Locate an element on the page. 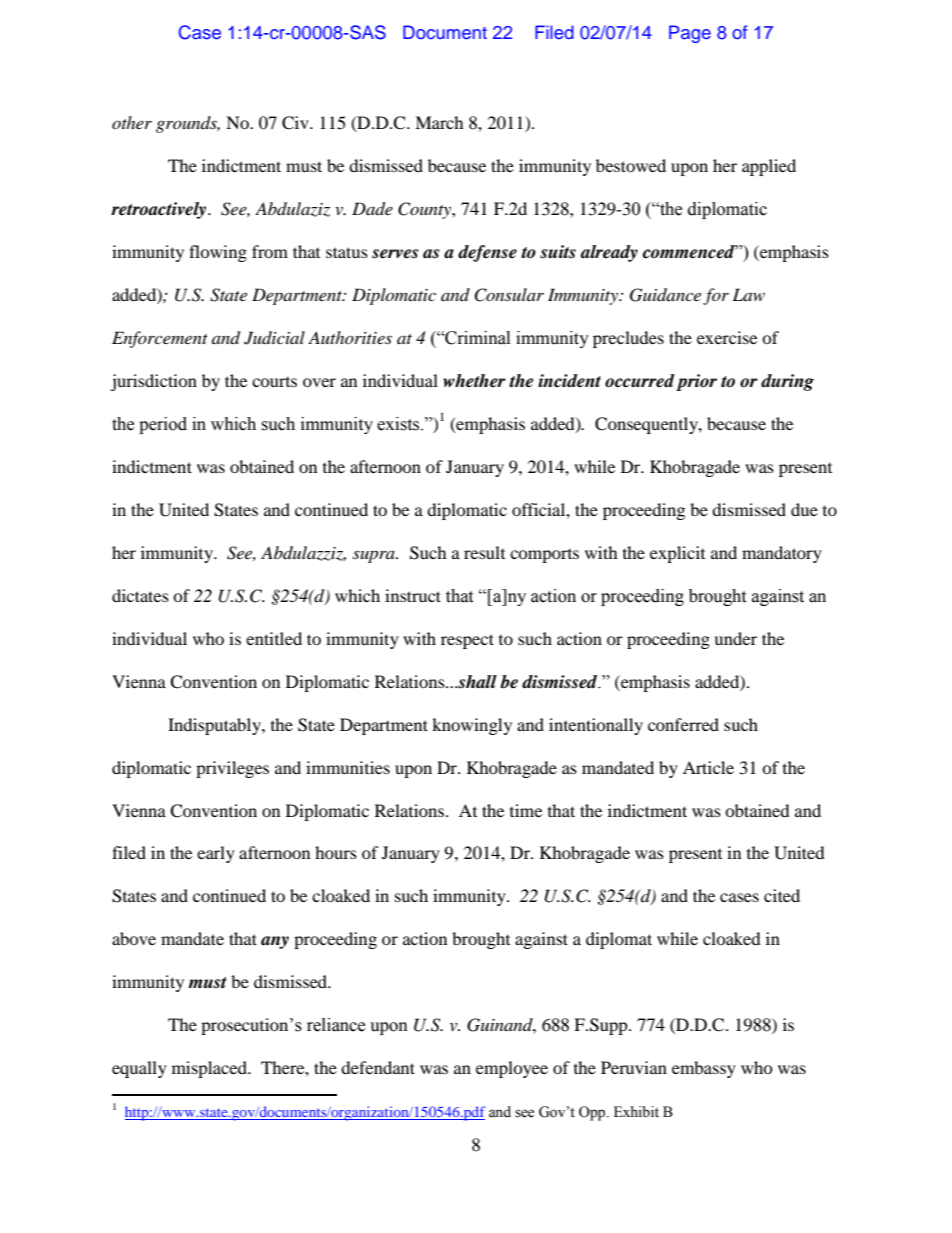  flowing is located at coordinates (218, 253).
